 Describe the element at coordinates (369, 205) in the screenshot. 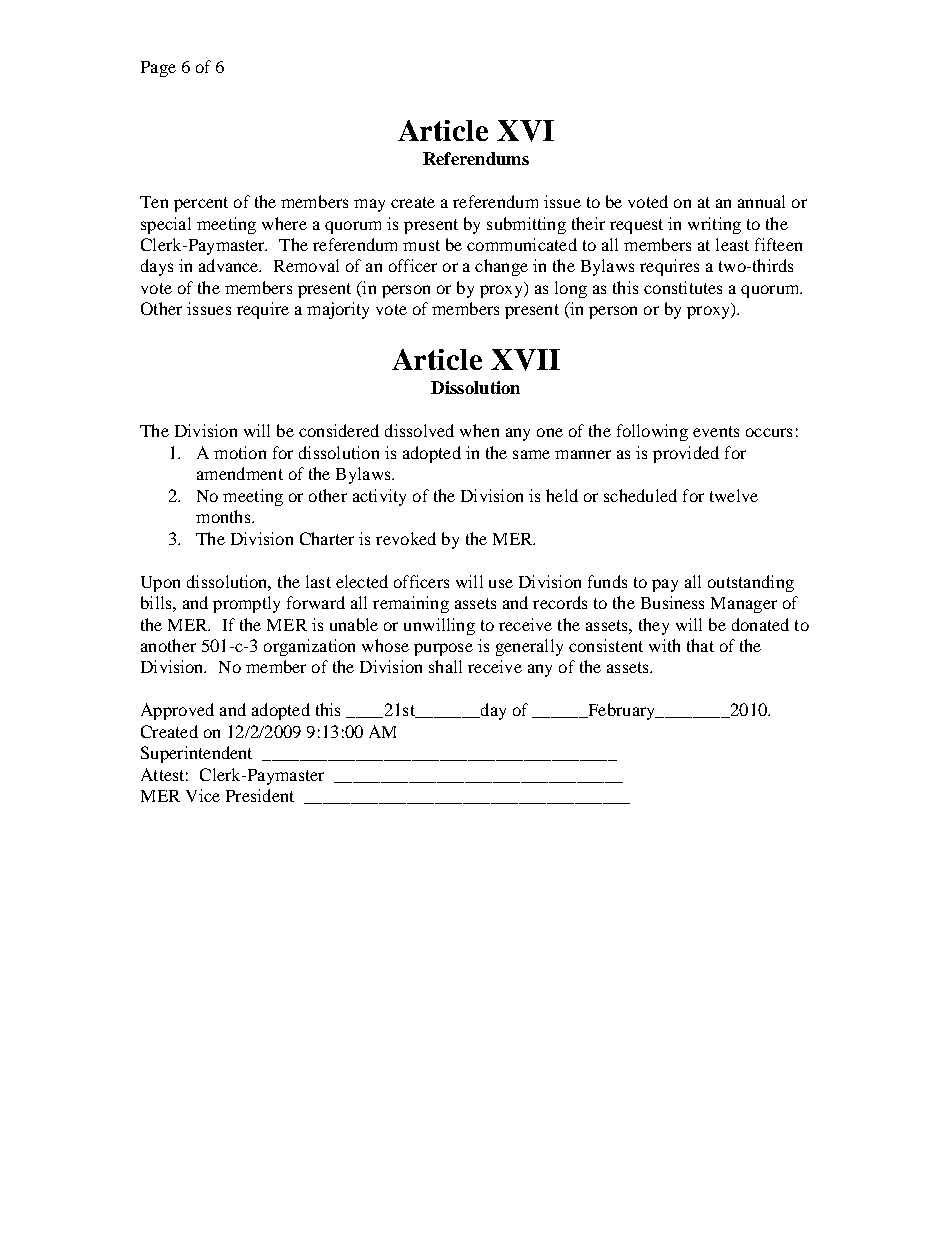

I see `may` at that location.
